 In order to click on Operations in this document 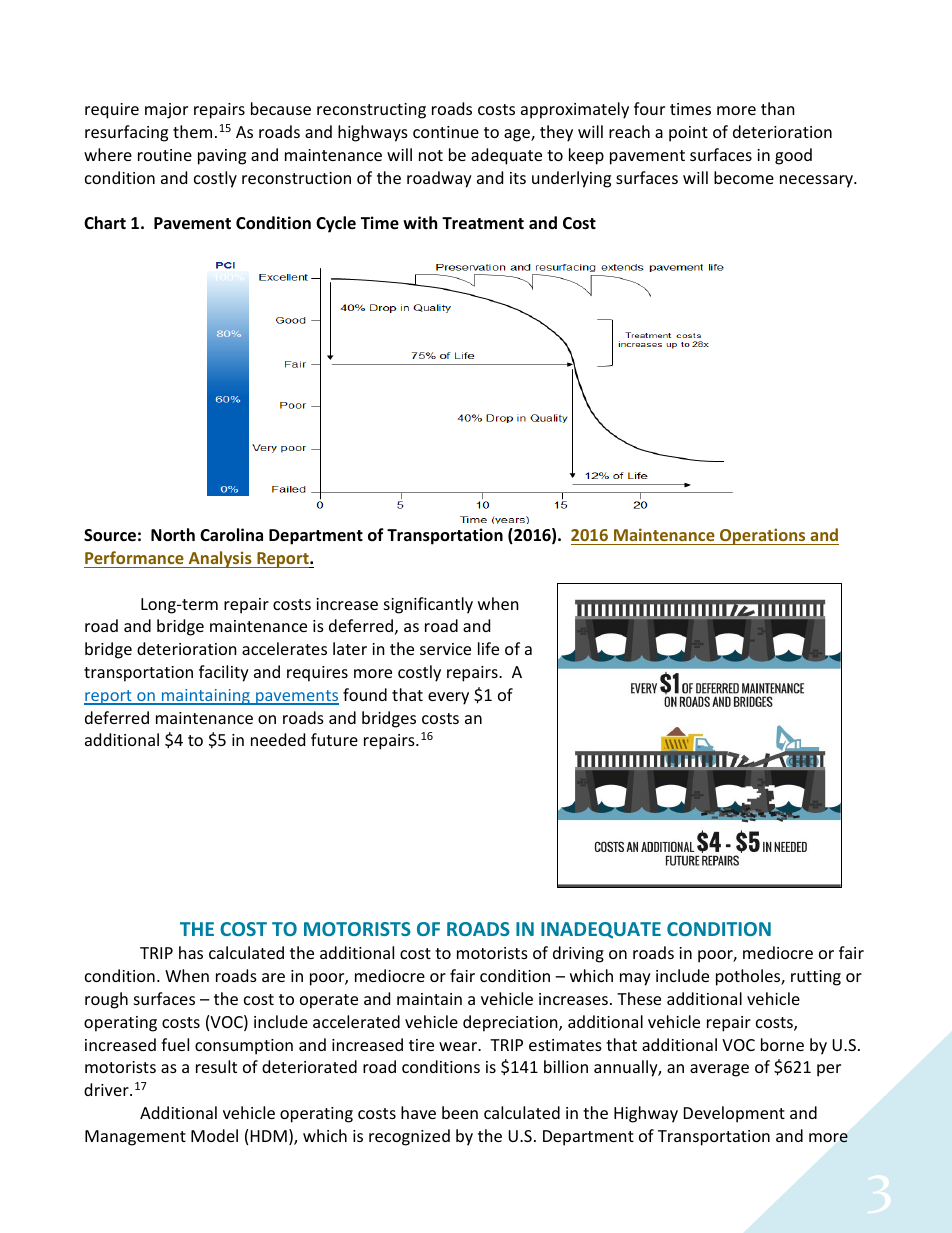, I will do `click(763, 536)`.
